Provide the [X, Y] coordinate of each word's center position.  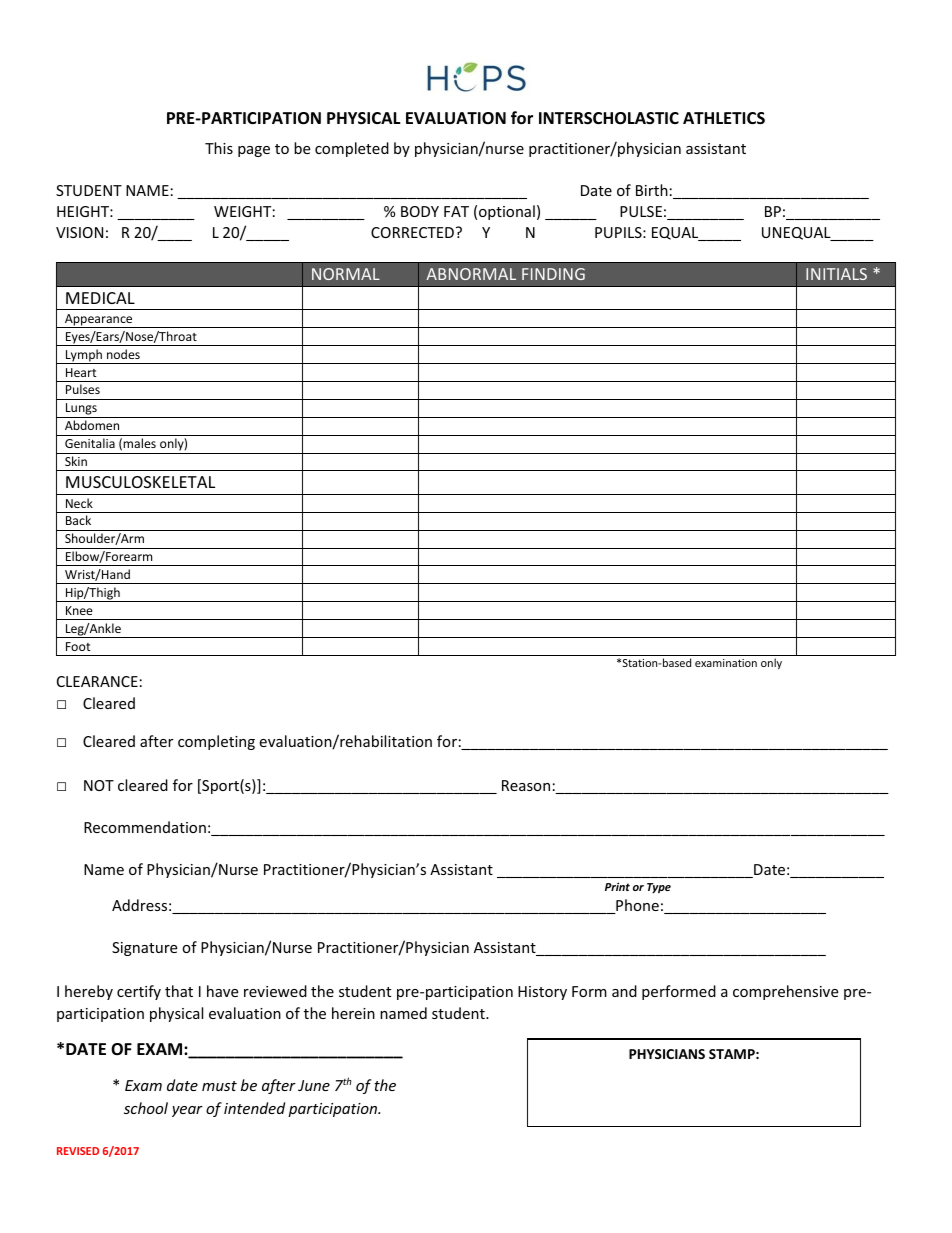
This [219, 148]
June [314, 1085]
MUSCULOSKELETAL [140, 482]
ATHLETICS [724, 118]
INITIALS [836, 274]
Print [617, 886]
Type [659, 888]
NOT [99, 785]
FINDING [553, 274]
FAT [456, 211]
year [187, 1111]
